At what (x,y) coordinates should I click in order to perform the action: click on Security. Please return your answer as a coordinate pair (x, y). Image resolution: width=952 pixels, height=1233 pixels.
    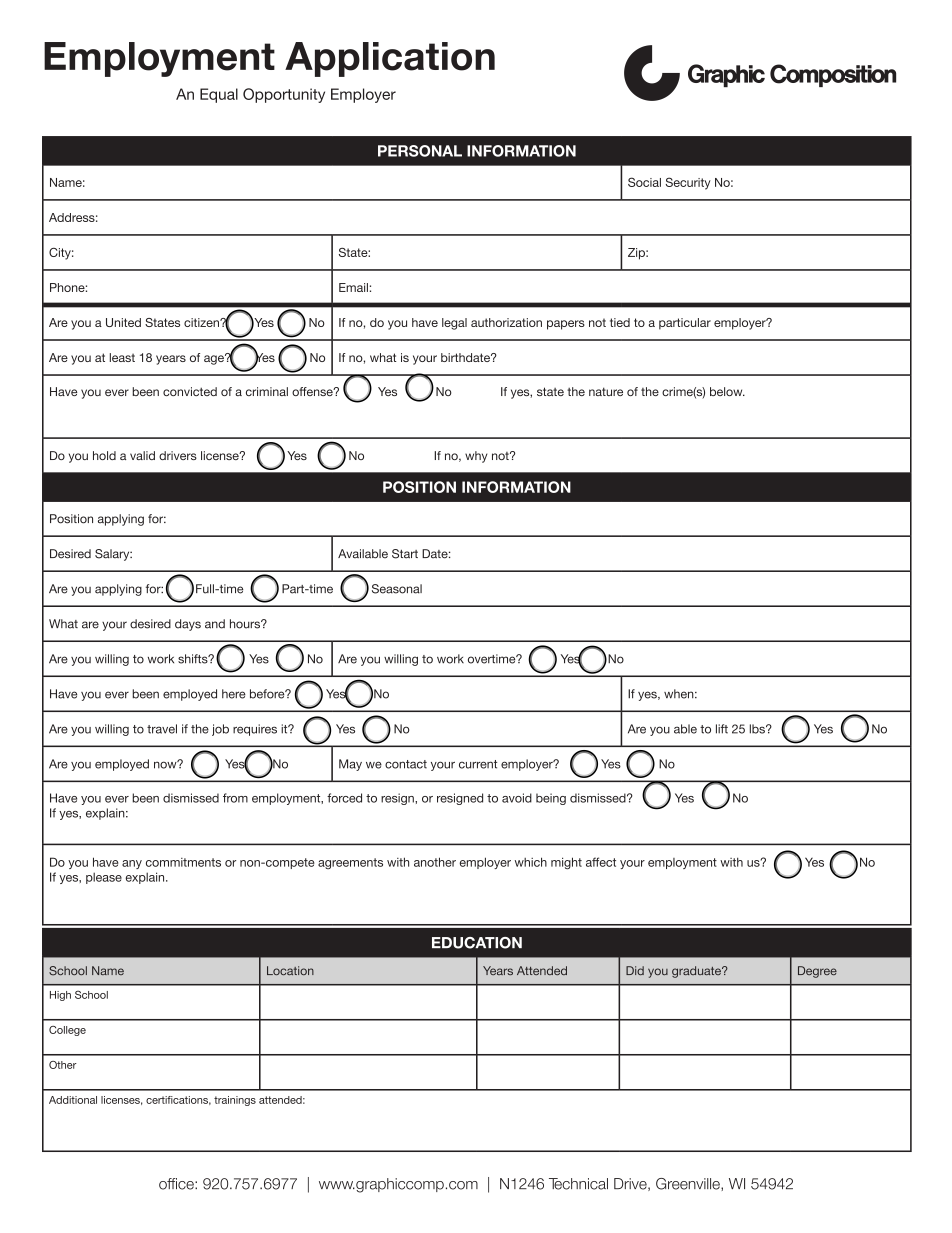
    Looking at the image, I should click on (688, 183).
